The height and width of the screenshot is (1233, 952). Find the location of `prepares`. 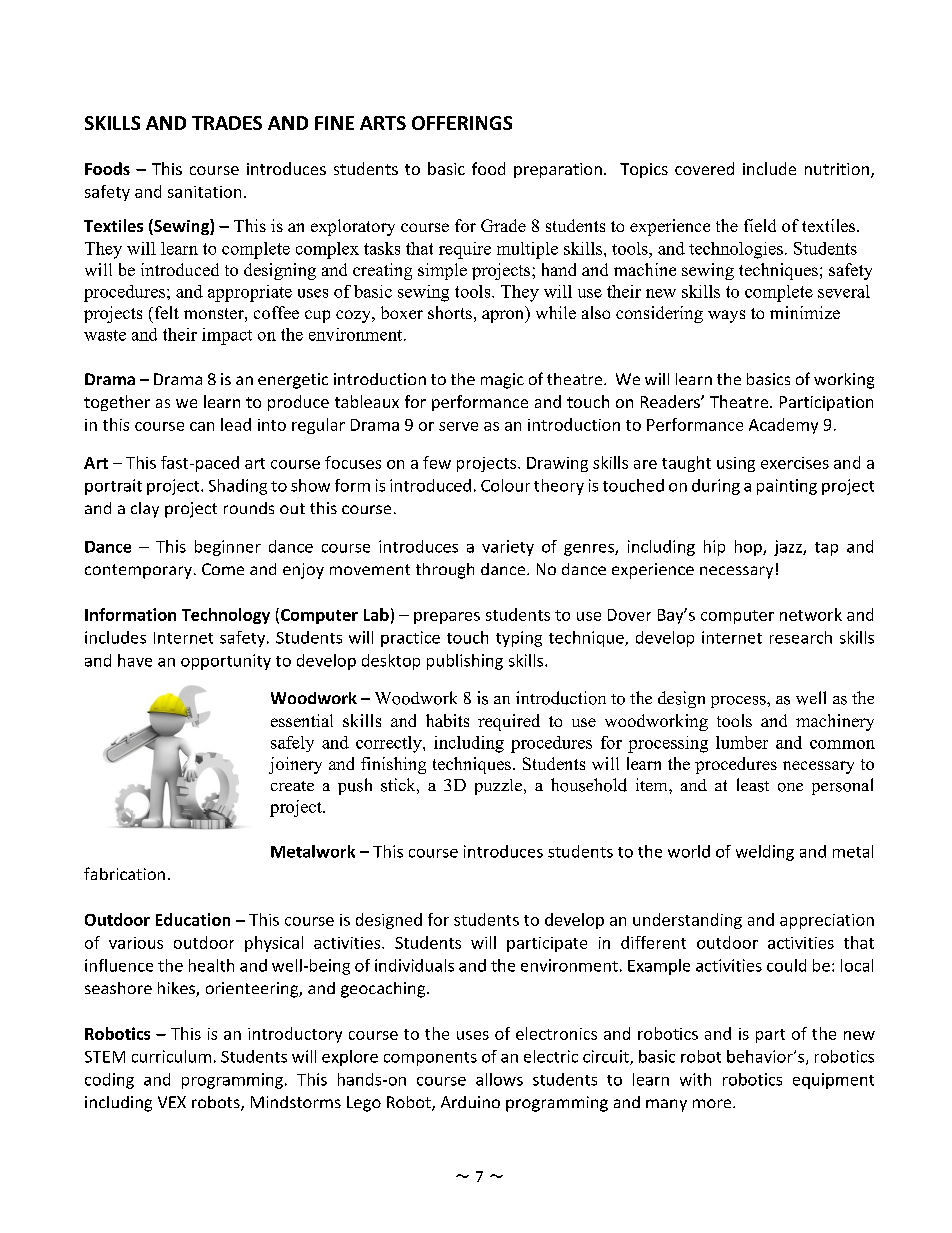

prepares is located at coordinates (447, 618).
